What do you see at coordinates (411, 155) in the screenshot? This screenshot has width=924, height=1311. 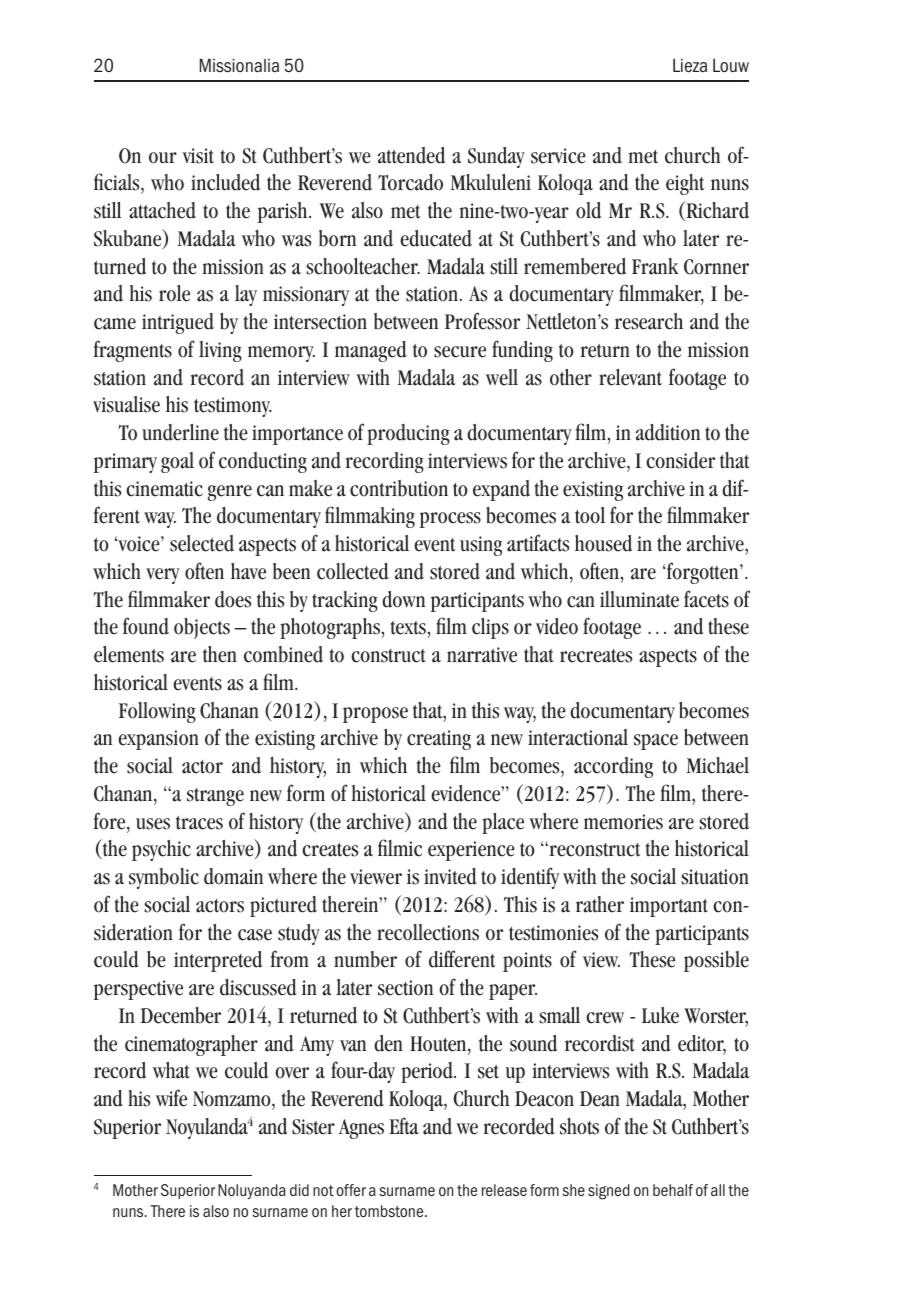 I see `attended` at bounding box center [411, 155].
